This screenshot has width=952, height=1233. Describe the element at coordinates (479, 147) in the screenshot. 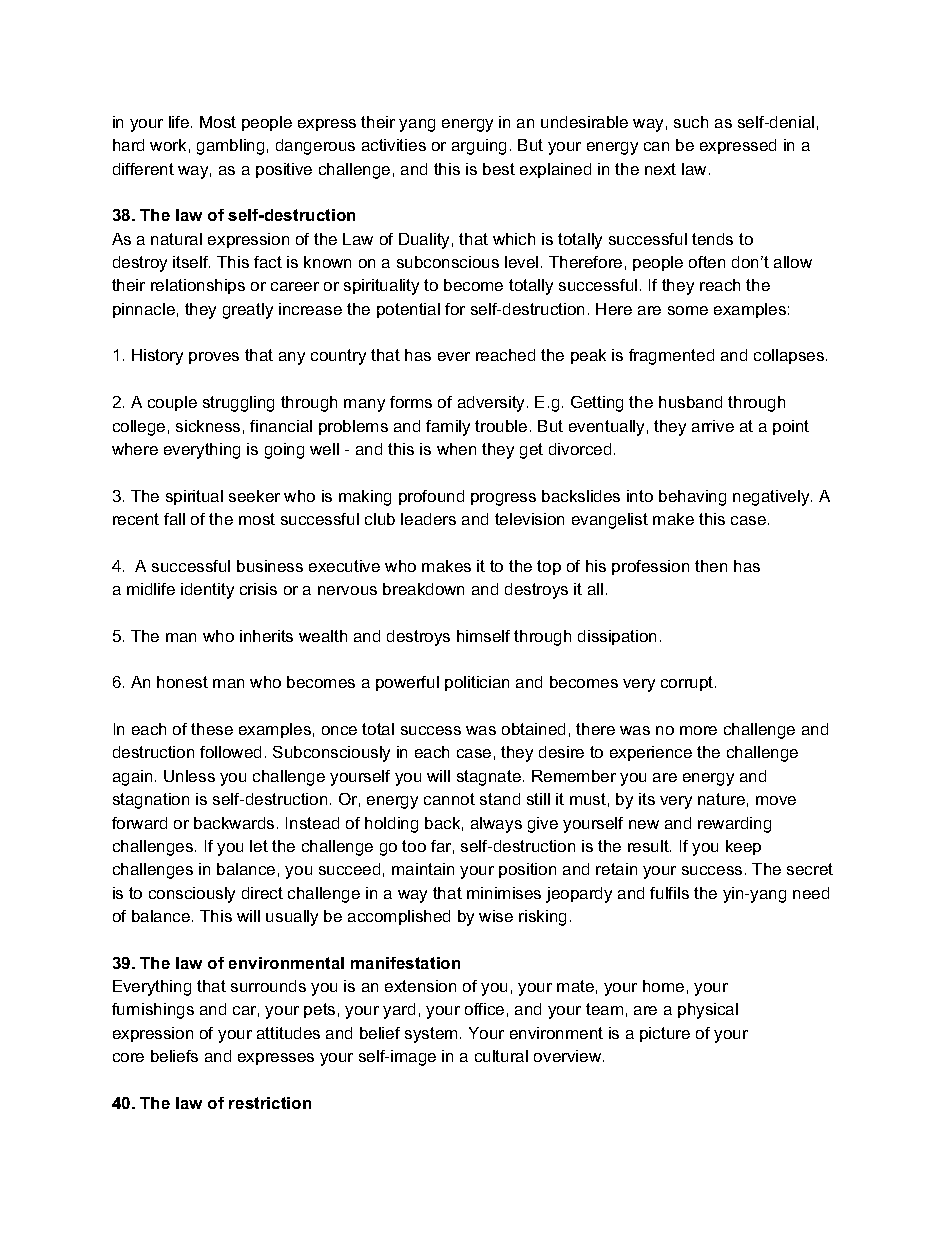

I see `arguing` at that location.
